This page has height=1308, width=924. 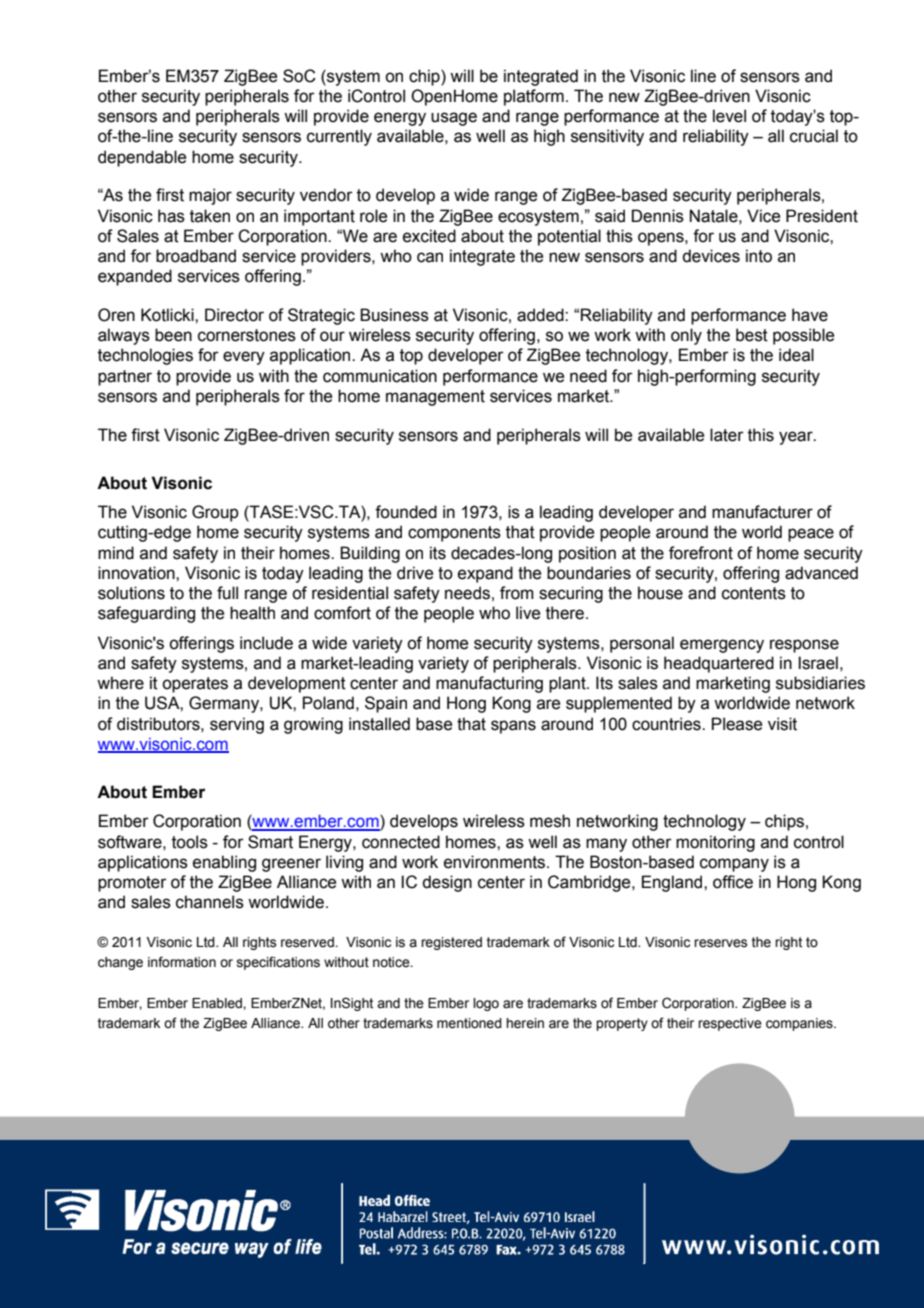 I want to click on full, so click(x=227, y=593).
